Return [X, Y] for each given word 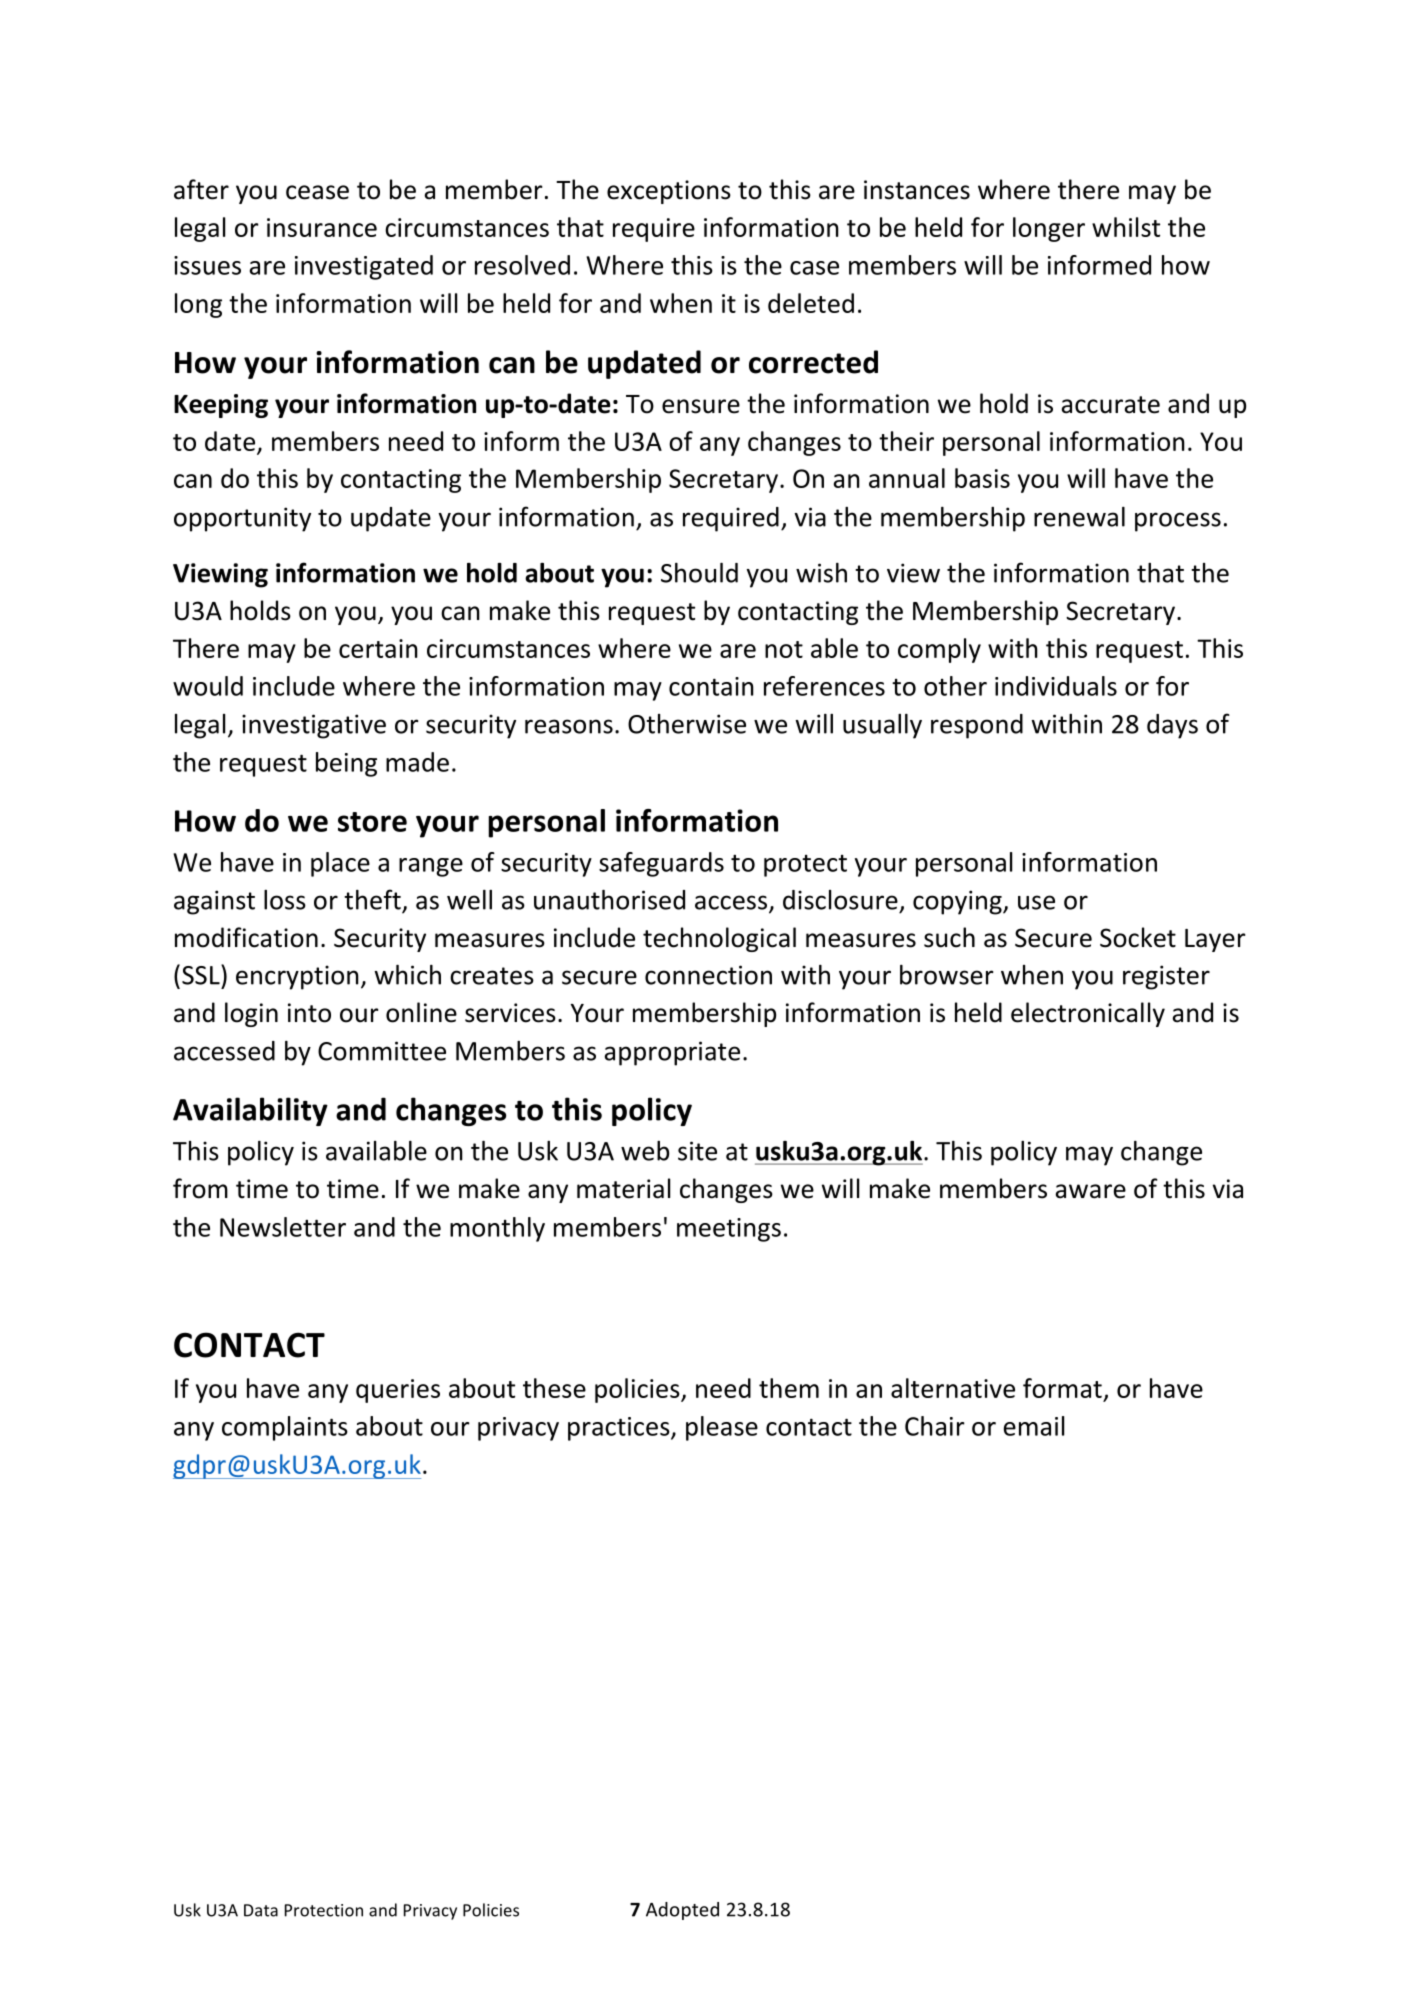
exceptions [669, 192]
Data [261, 1910]
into [309, 1013]
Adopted [682, 1911]
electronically [1088, 1014]
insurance [322, 227]
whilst [1126, 227]
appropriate [672, 1053]
